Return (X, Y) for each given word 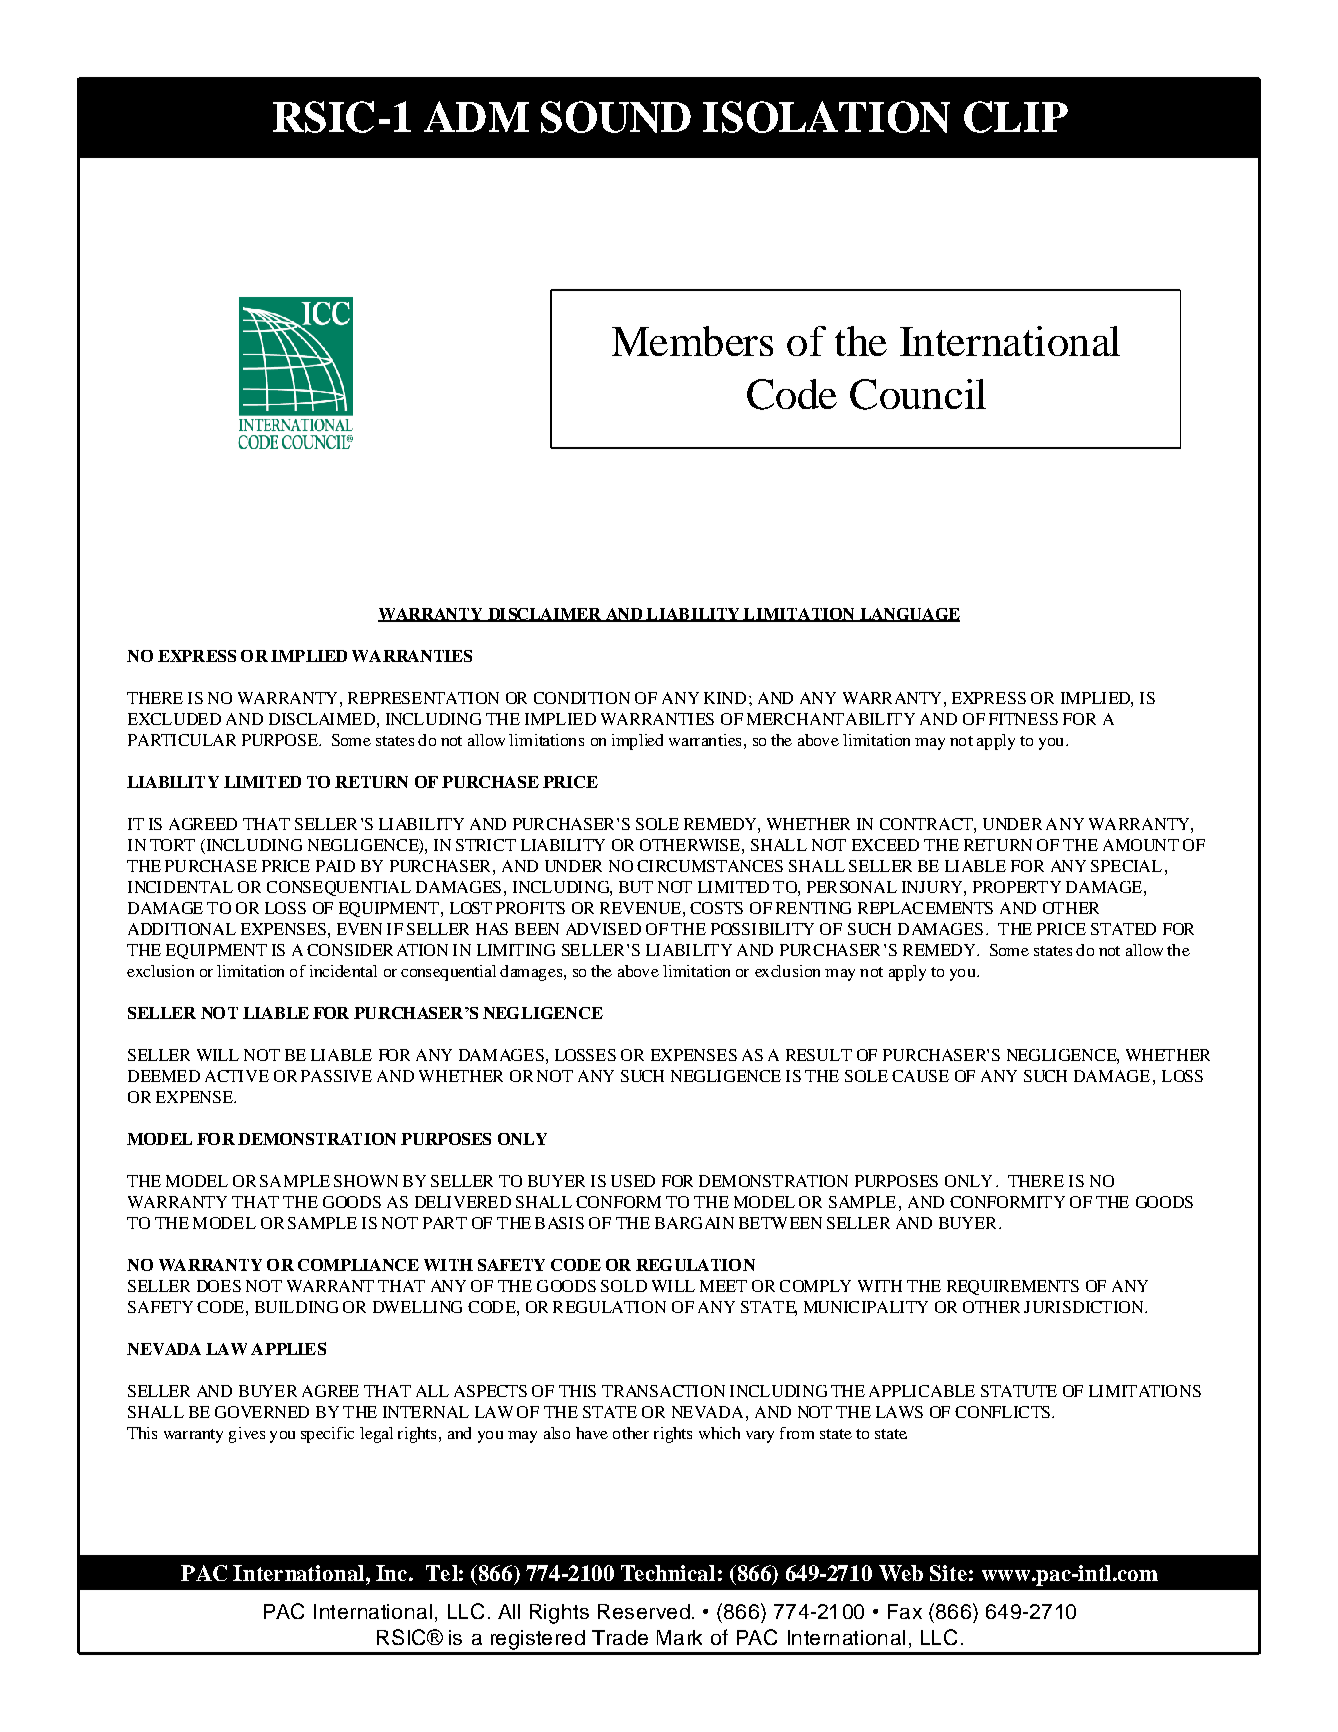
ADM (476, 116)
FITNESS (1023, 719)
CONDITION (582, 698)
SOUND (616, 117)
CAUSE (920, 1076)
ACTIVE (237, 1076)
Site (948, 1573)
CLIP (1016, 117)
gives (247, 1435)
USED (633, 1181)
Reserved (644, 1611)
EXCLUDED (174, 719)
